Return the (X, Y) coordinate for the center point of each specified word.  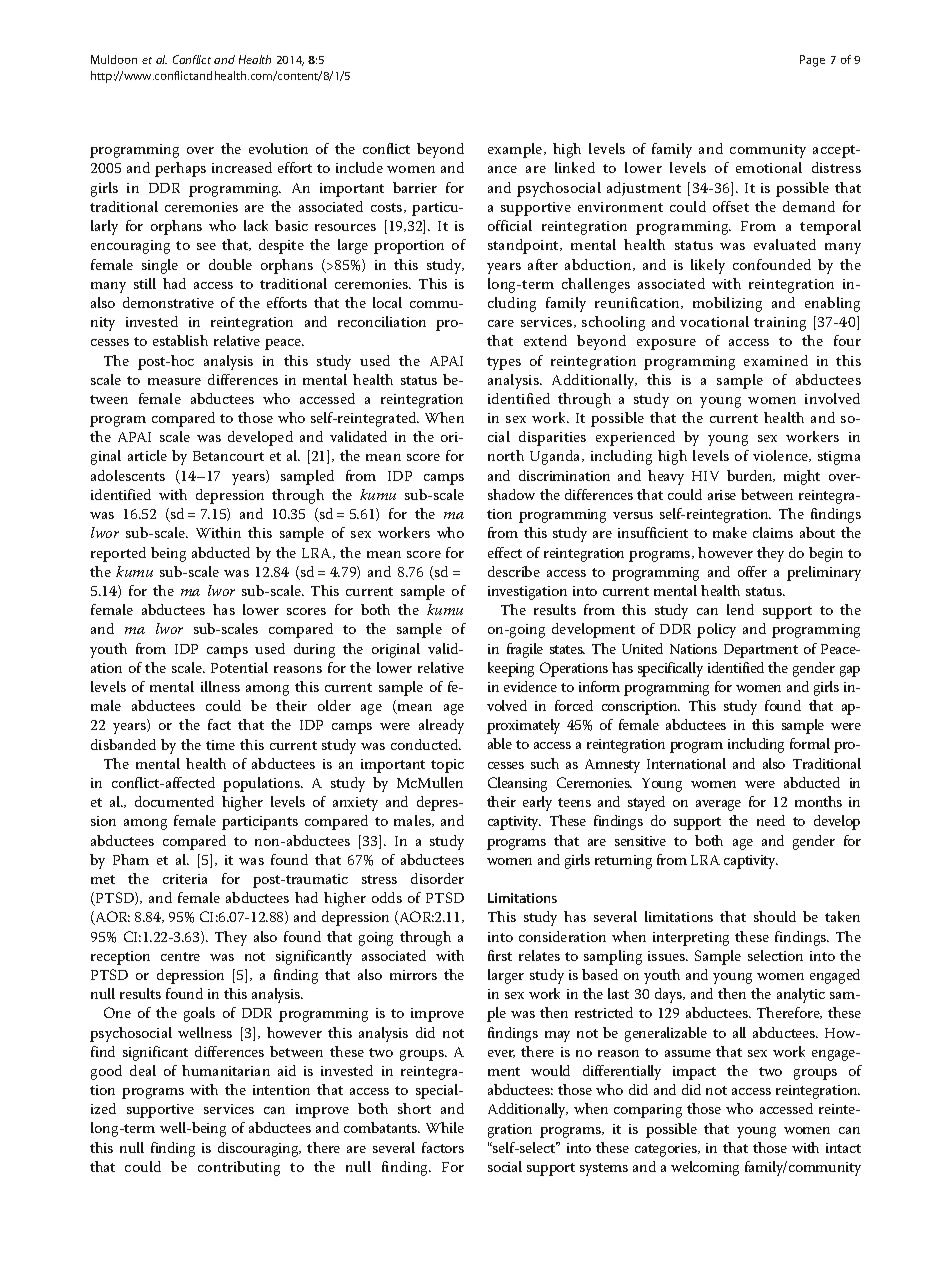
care (501, 323)
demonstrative (168, 302)
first (500, 955)
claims (773, 532)
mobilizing (727, 304)
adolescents (128, 475)
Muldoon (114, 59)
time (220, 745)
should (775, 916)
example (516, 150)
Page (812, 61)
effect (505, 552)
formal (810, 743)
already (441, 726)
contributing (239, 1168)
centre (180, 956)
